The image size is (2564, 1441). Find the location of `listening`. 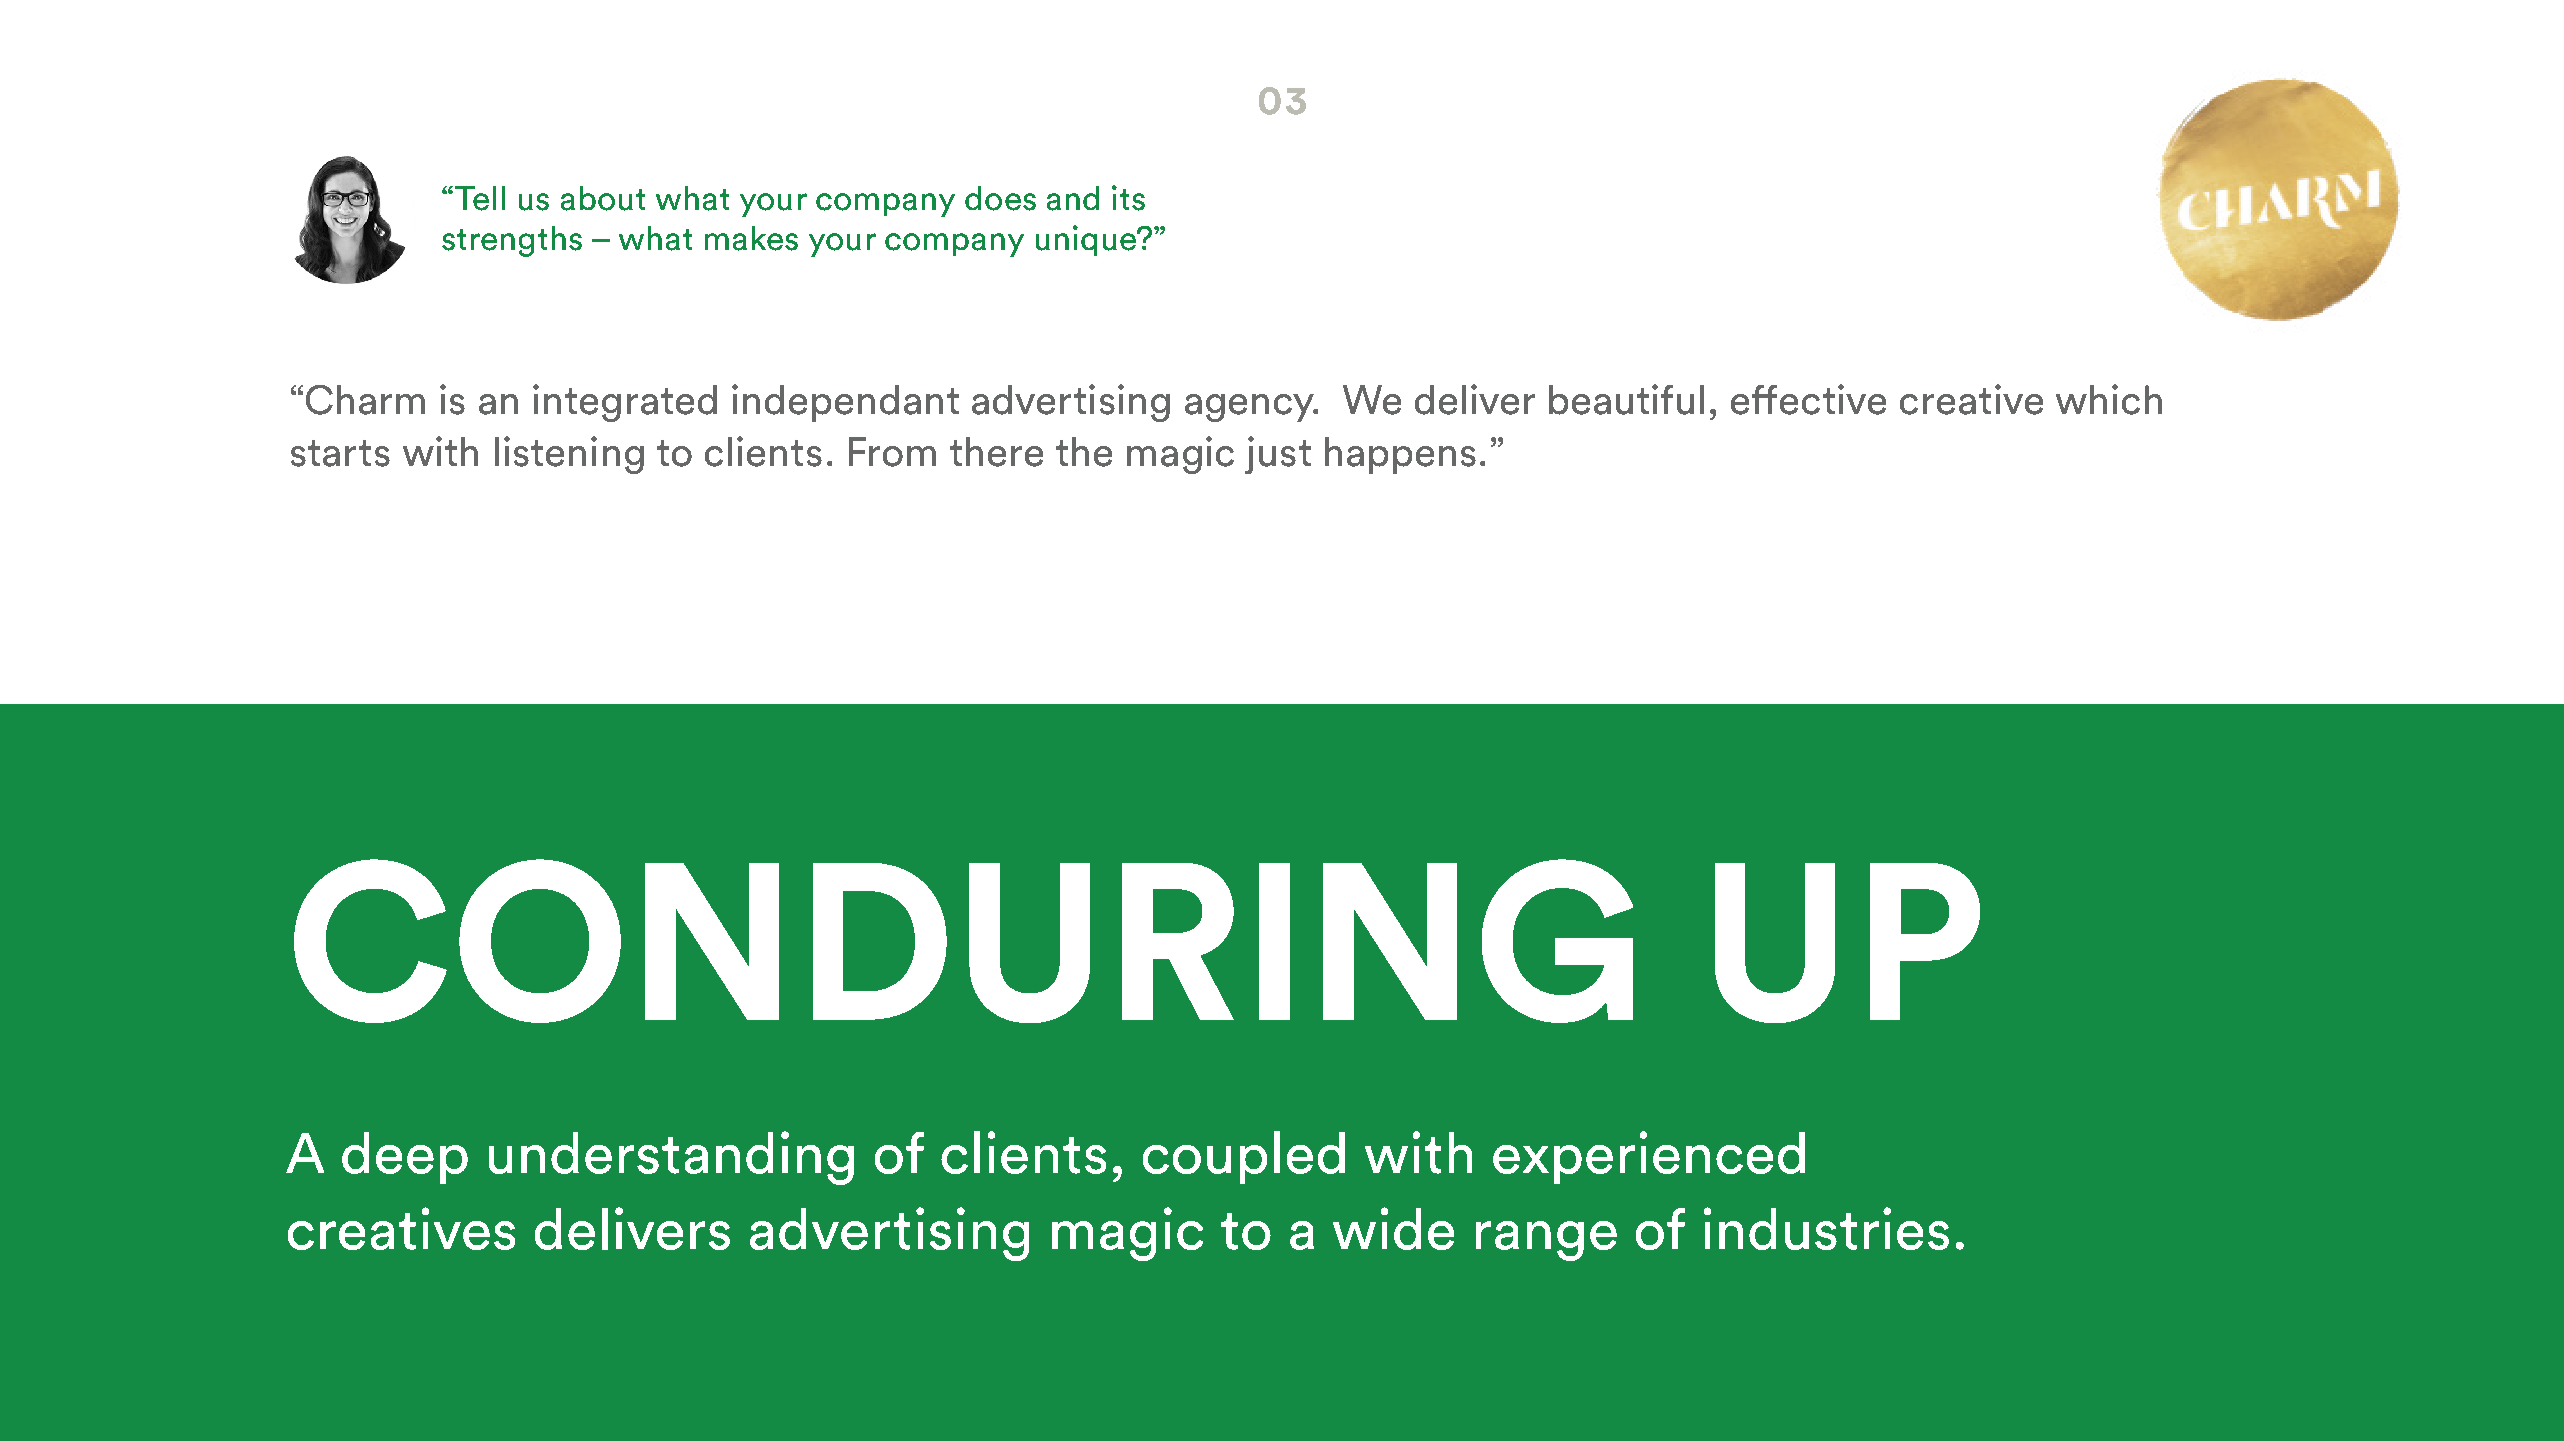

listening is located at coordinates (569, 455).
